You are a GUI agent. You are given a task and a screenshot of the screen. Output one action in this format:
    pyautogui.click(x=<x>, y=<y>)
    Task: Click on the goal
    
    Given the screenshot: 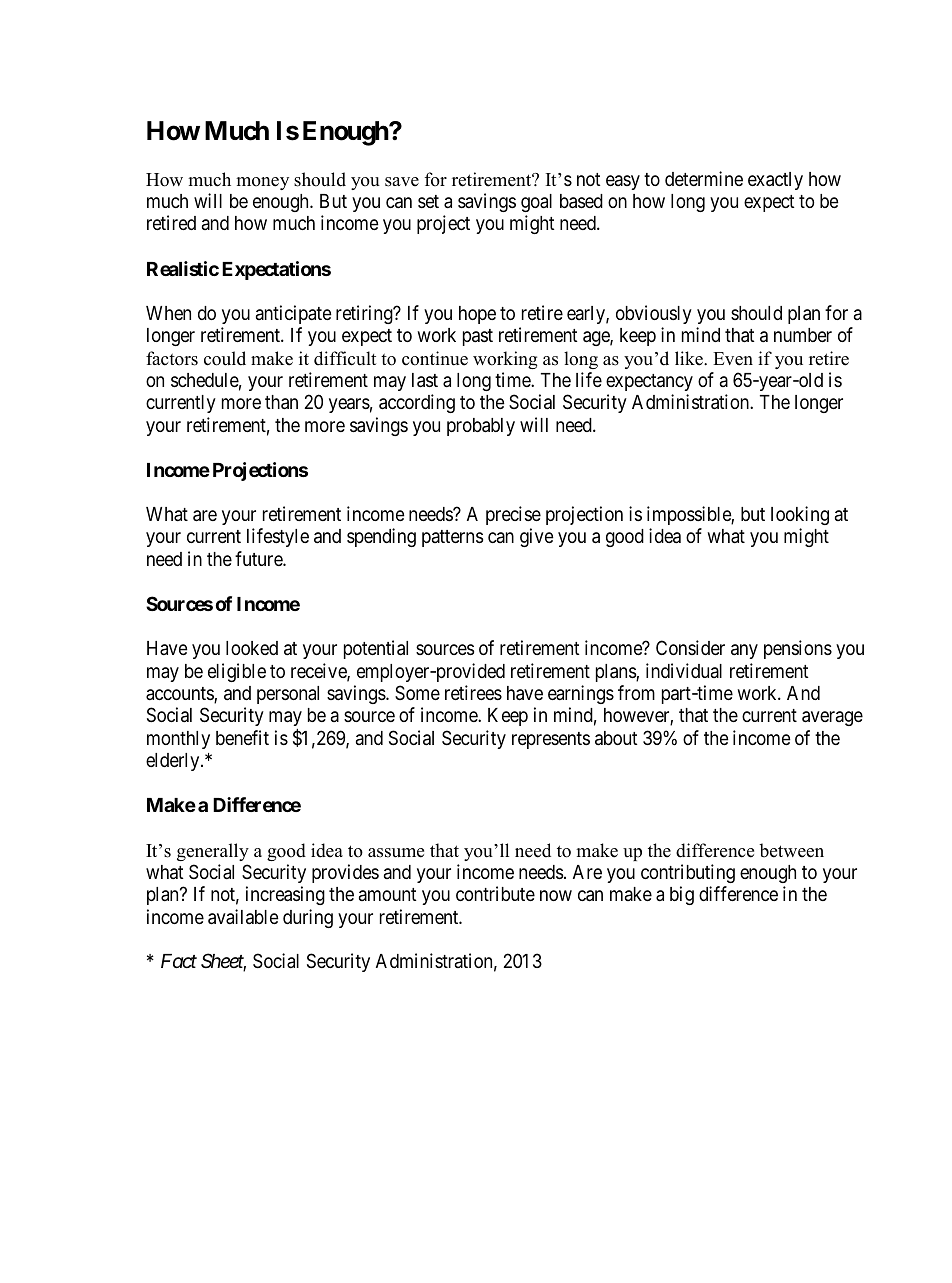 What is the action you would take?
    pyautogui.click(x=536, y=203)
